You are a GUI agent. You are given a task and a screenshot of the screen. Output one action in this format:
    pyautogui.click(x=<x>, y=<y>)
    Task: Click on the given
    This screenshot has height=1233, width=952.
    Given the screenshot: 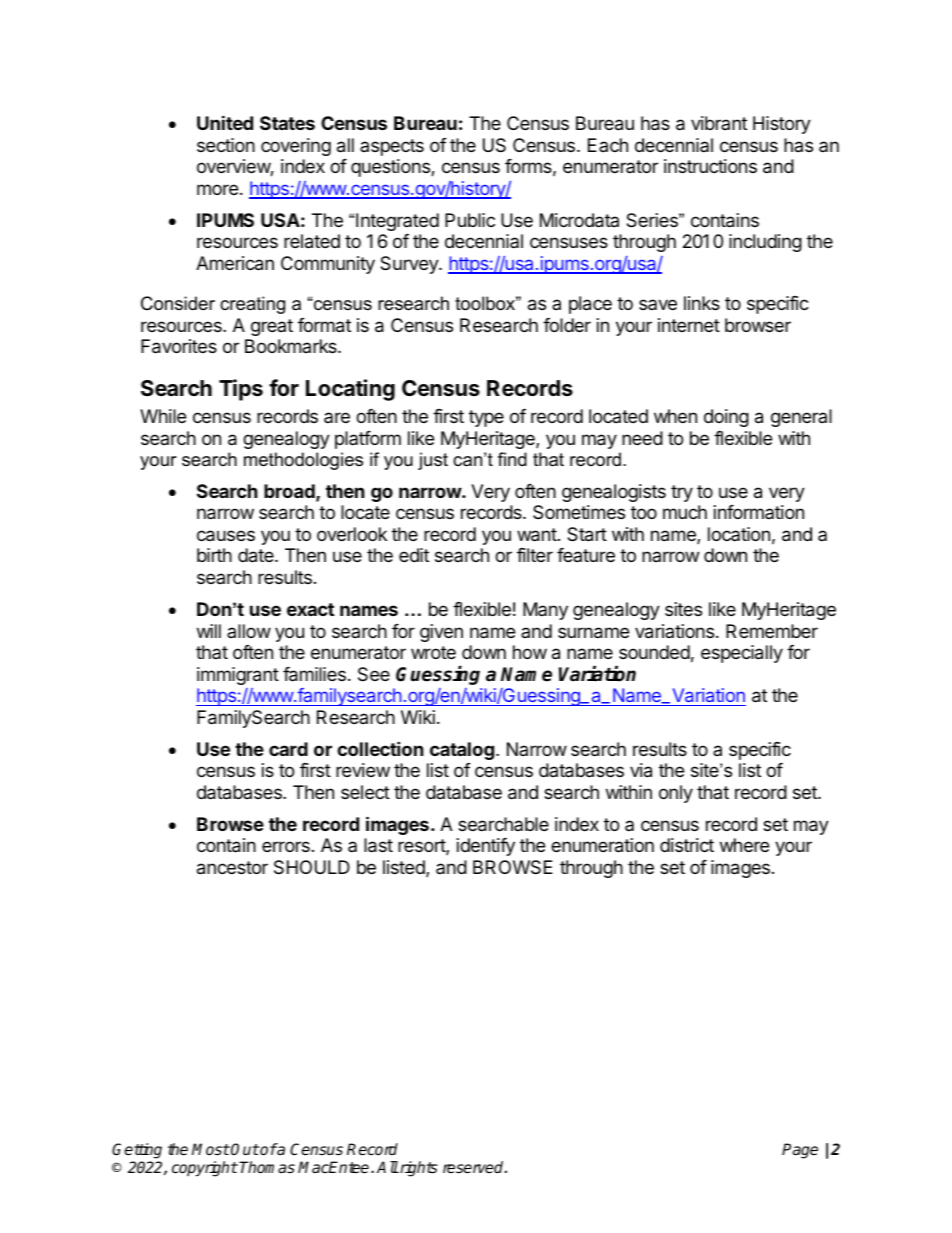 What is the action you would take?
    pyautogui.click(x=441, y=633)
